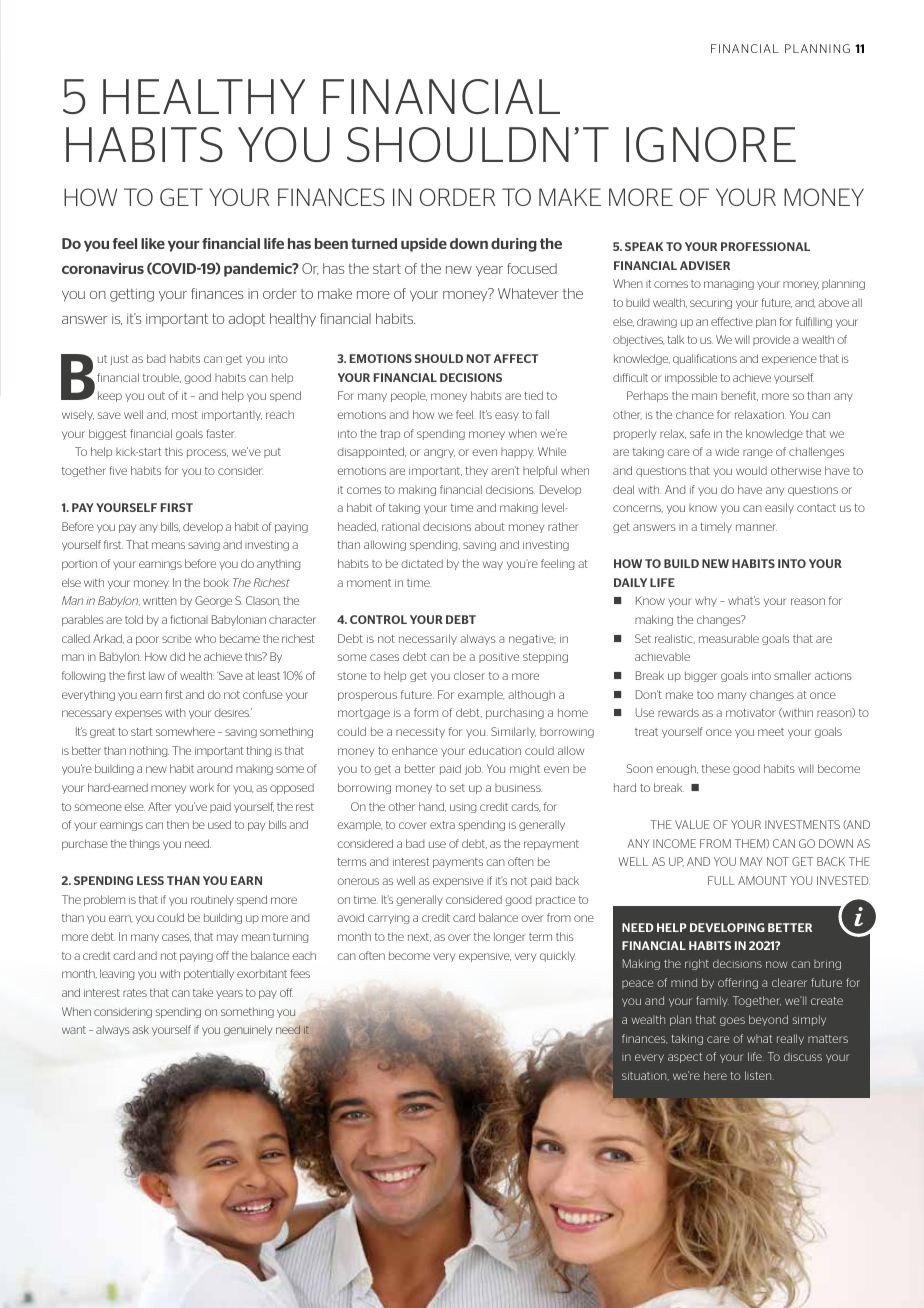  Describe the element at coordinates (140, 1029) in the screenshot. I see `ask` at that location.
